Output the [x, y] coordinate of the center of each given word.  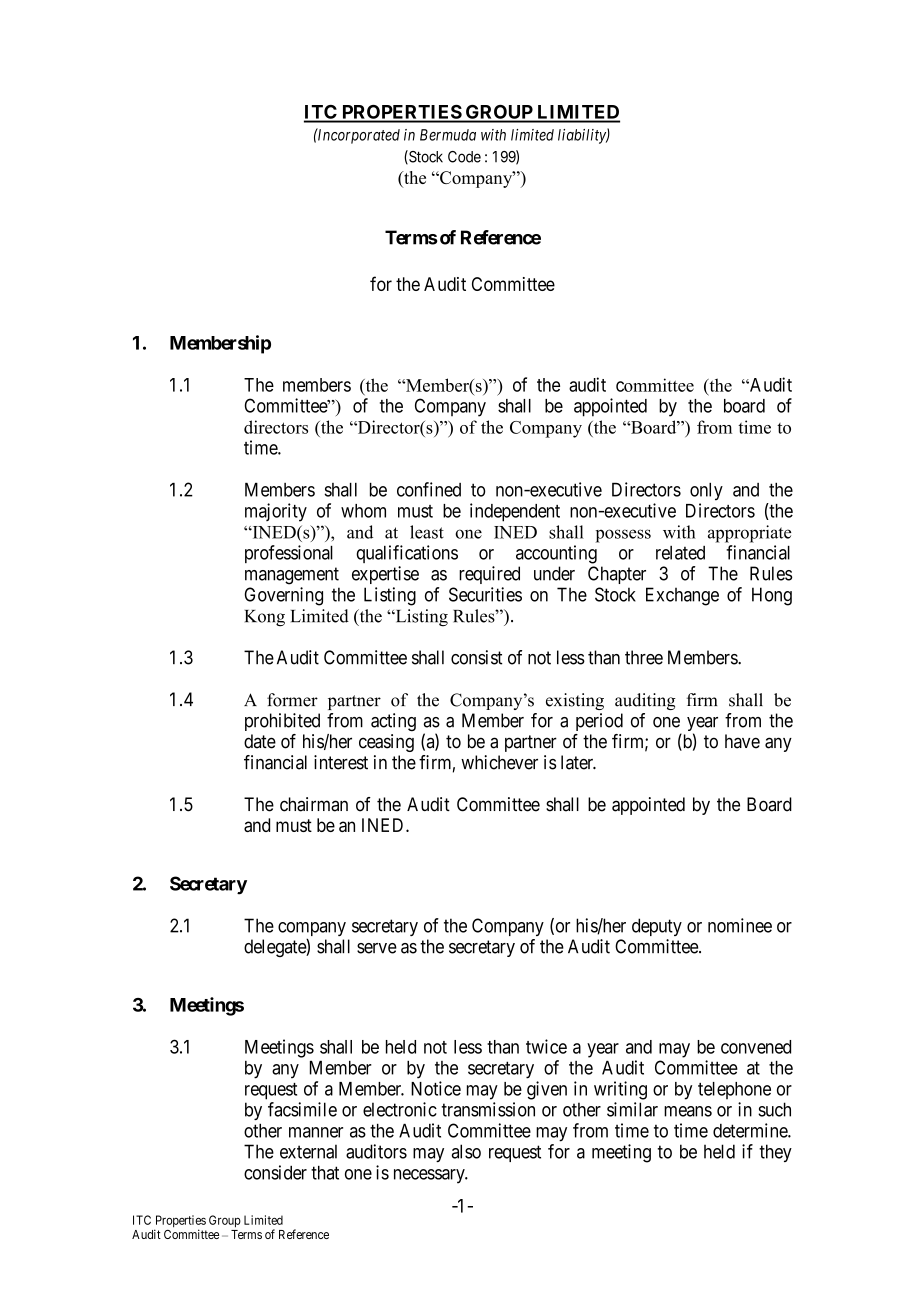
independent [515, 512]
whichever [499, 762]
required [489, 575]
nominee [740, 925]
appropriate [749, 534]
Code [464, 157]
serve [377, 948]
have [742, 741]
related [680, 553]
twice [546, 1046]
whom [363, 511]
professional [289, 554]
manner [316, 1132]
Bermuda [448, 135]
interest [341, 762]
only [706, 491]
